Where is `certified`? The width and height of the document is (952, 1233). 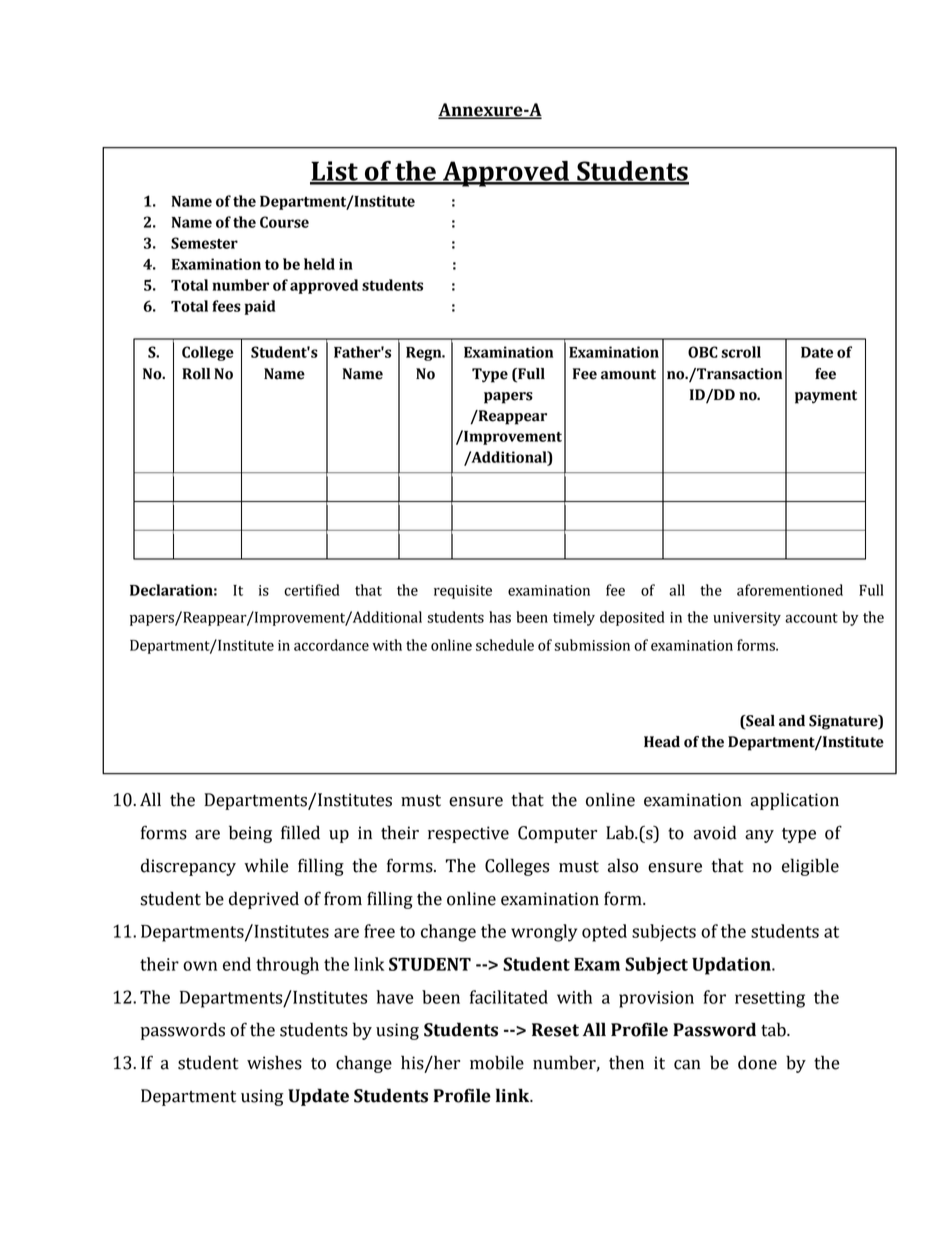 certified is located at coordinates (312, 590).
